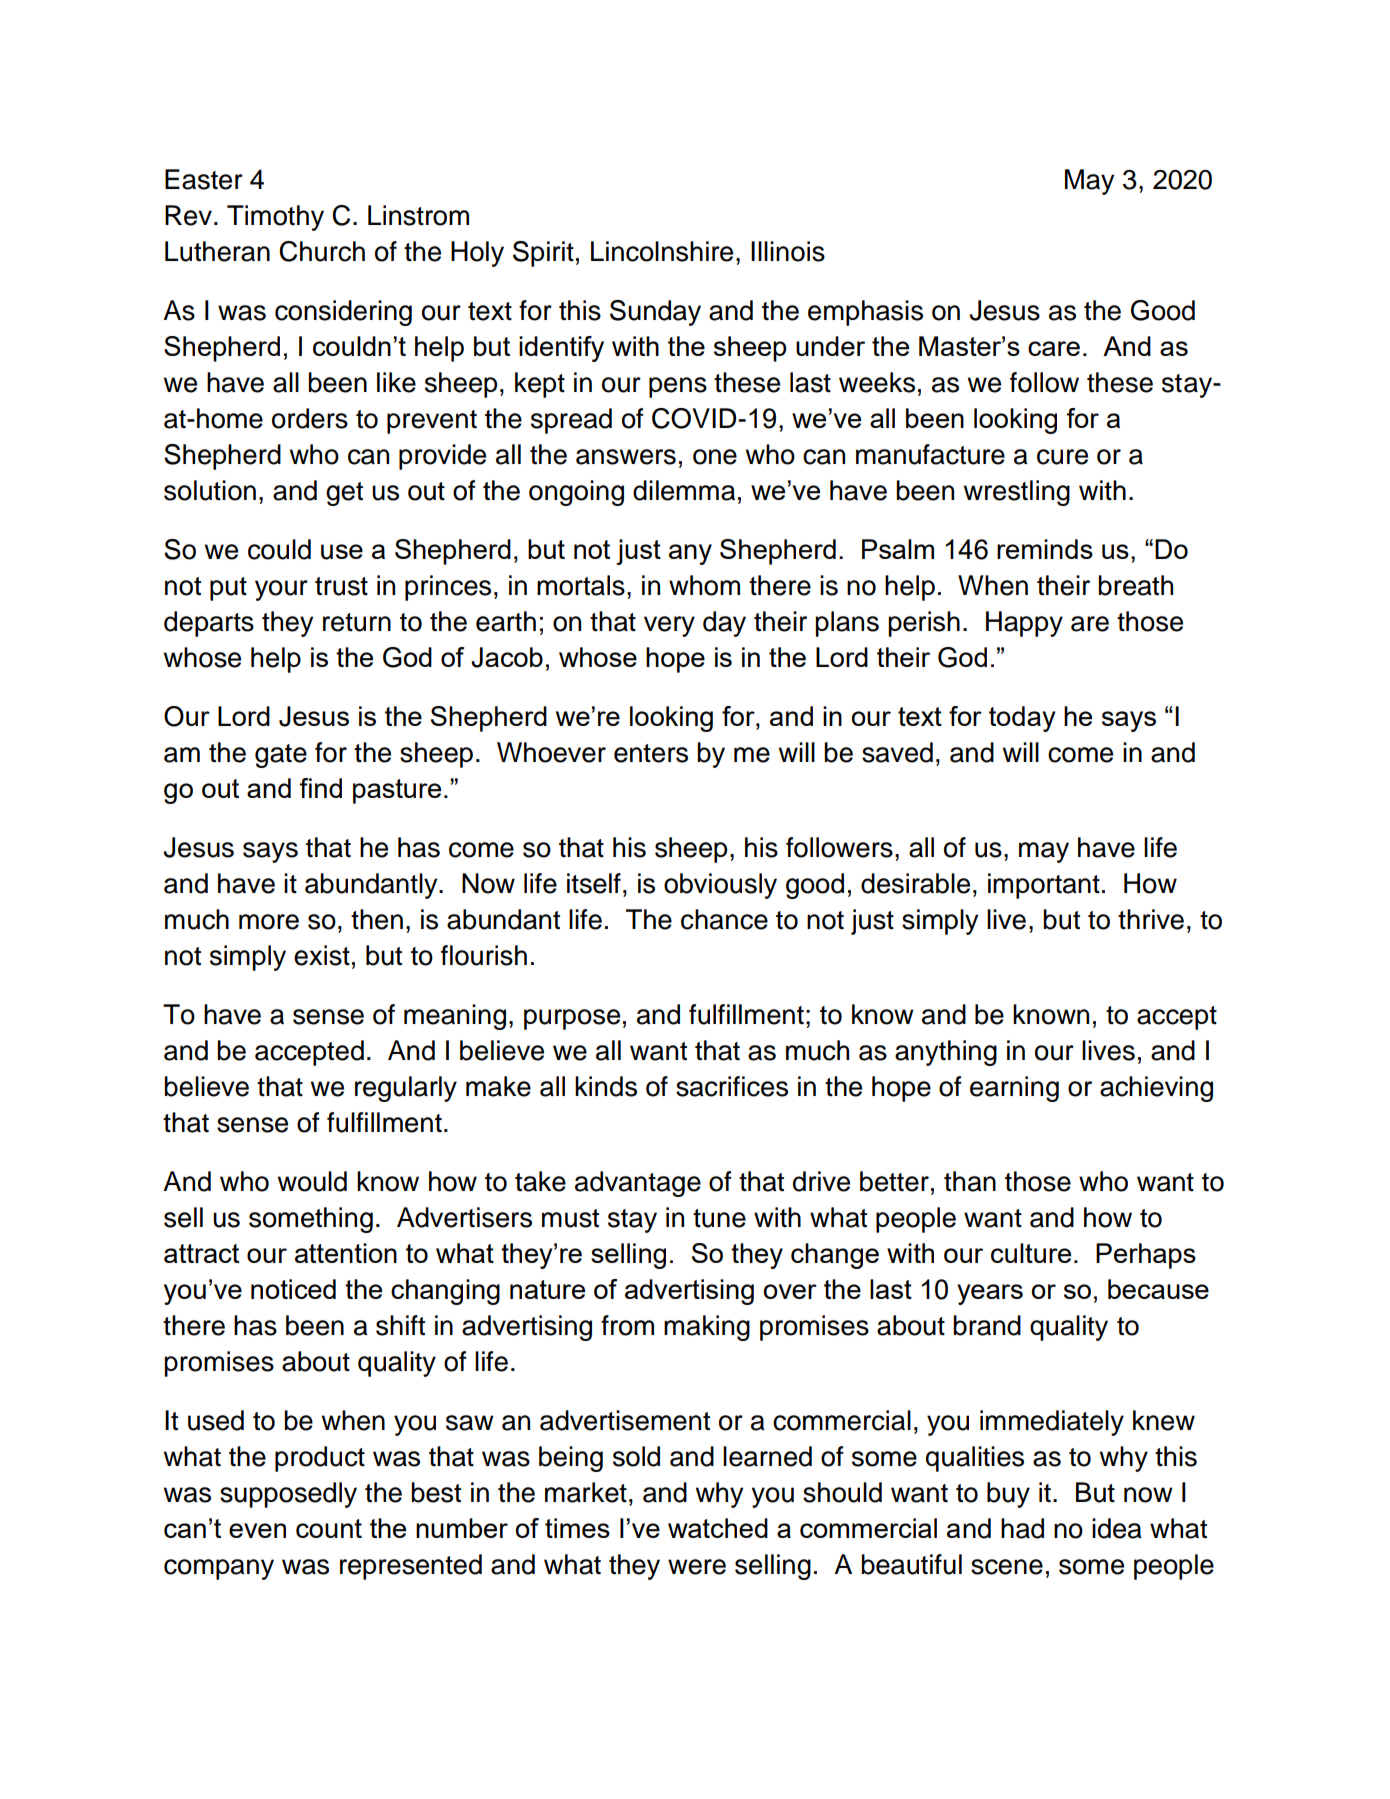 Image resolution: width=1390 pixels, height=1799 pixels. Describe the element at coordinates (329, 1528) in the screenshot. I see `count` at that location.
